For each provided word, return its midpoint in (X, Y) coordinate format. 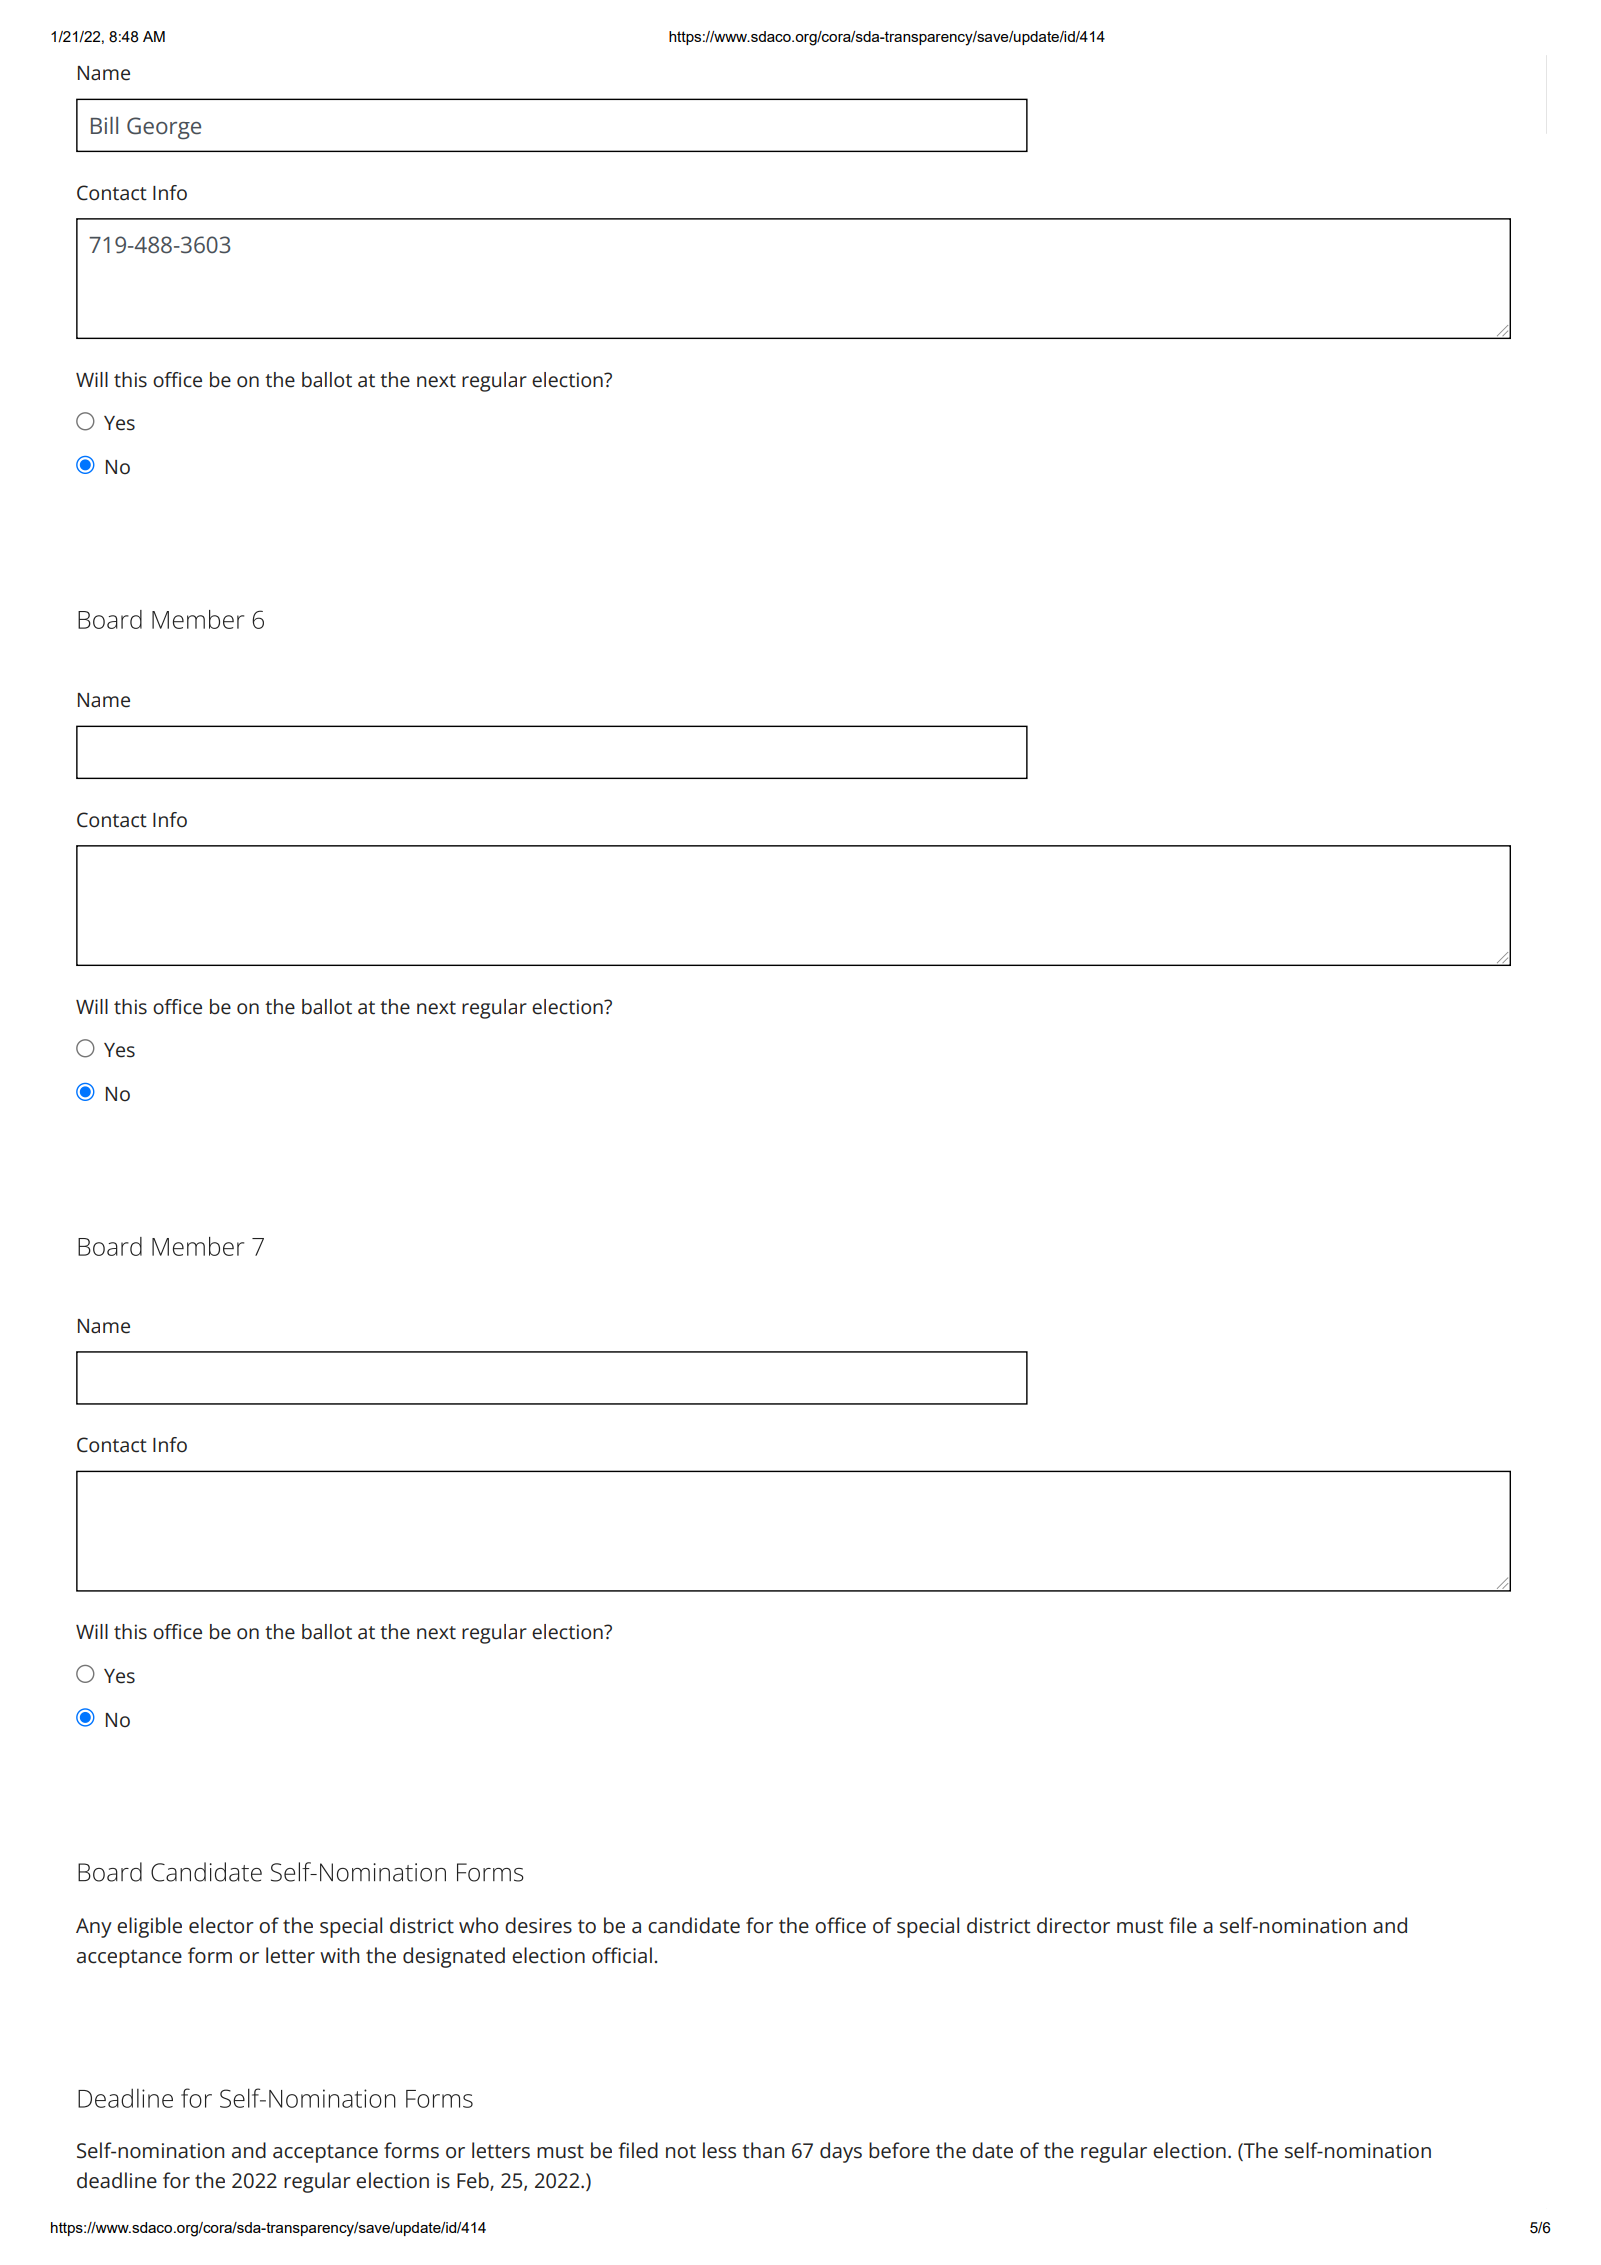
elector (221, 1925)
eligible (149, 1927)
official (622, 1955)
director (1073, 1925)
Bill (104, 125)
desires (538, 1925)
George (164, 128)
